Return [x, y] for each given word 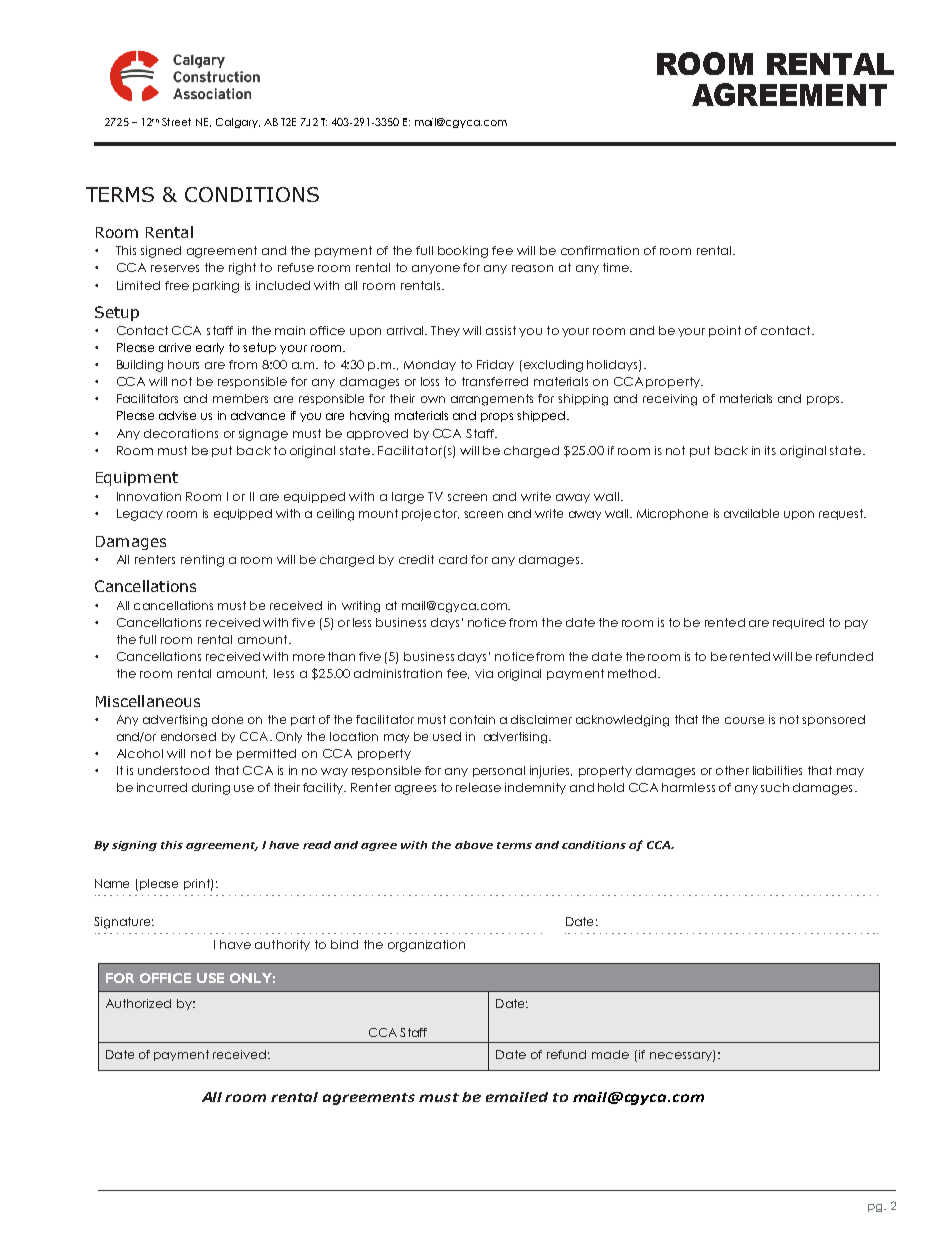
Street [176, 122]
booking [463, 252]
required [798, 623]
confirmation [600, 250]
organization [426, 946]
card [453, 559]
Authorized [138, 1003]
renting [202, 561]
